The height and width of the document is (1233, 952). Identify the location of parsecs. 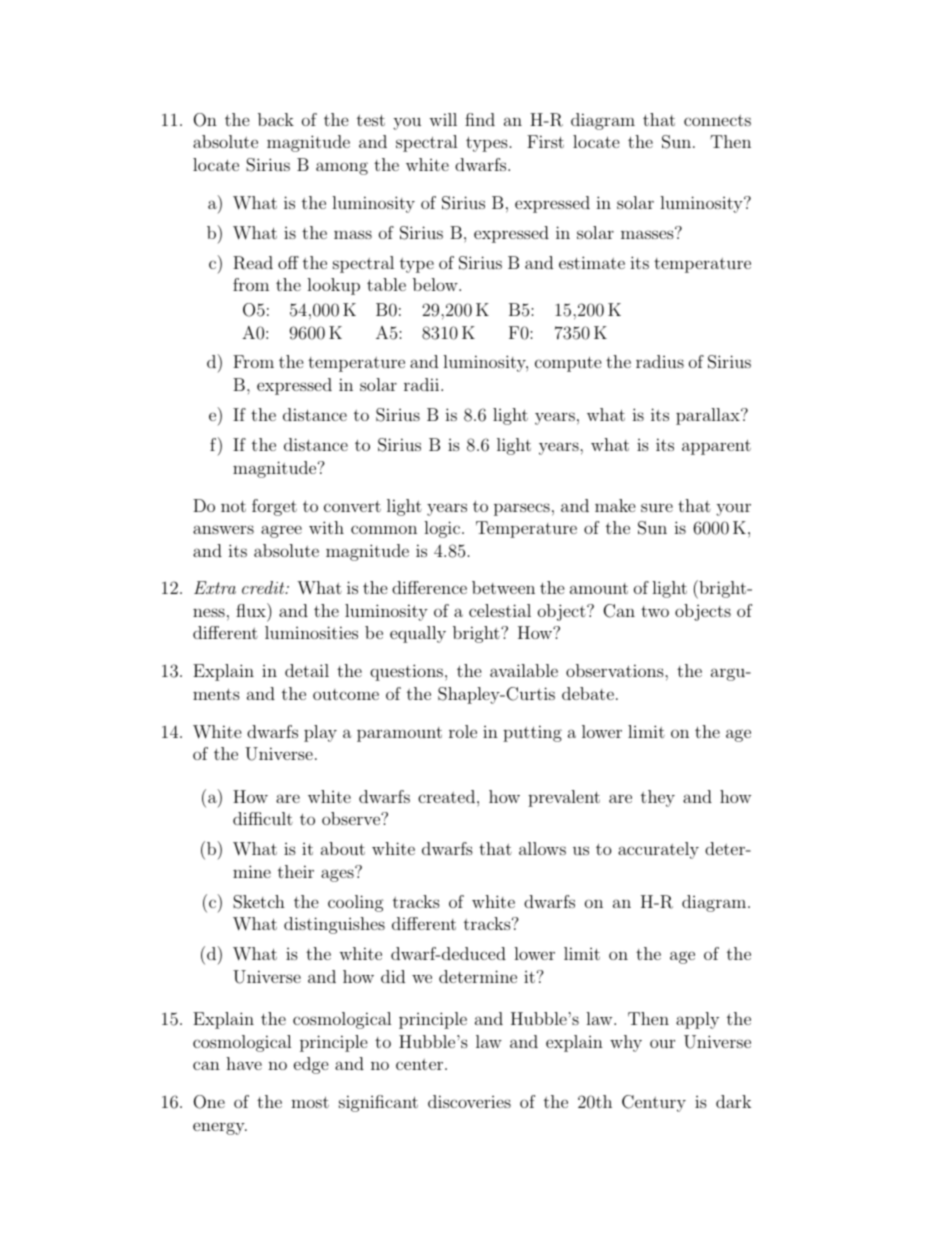
(522, 509).
